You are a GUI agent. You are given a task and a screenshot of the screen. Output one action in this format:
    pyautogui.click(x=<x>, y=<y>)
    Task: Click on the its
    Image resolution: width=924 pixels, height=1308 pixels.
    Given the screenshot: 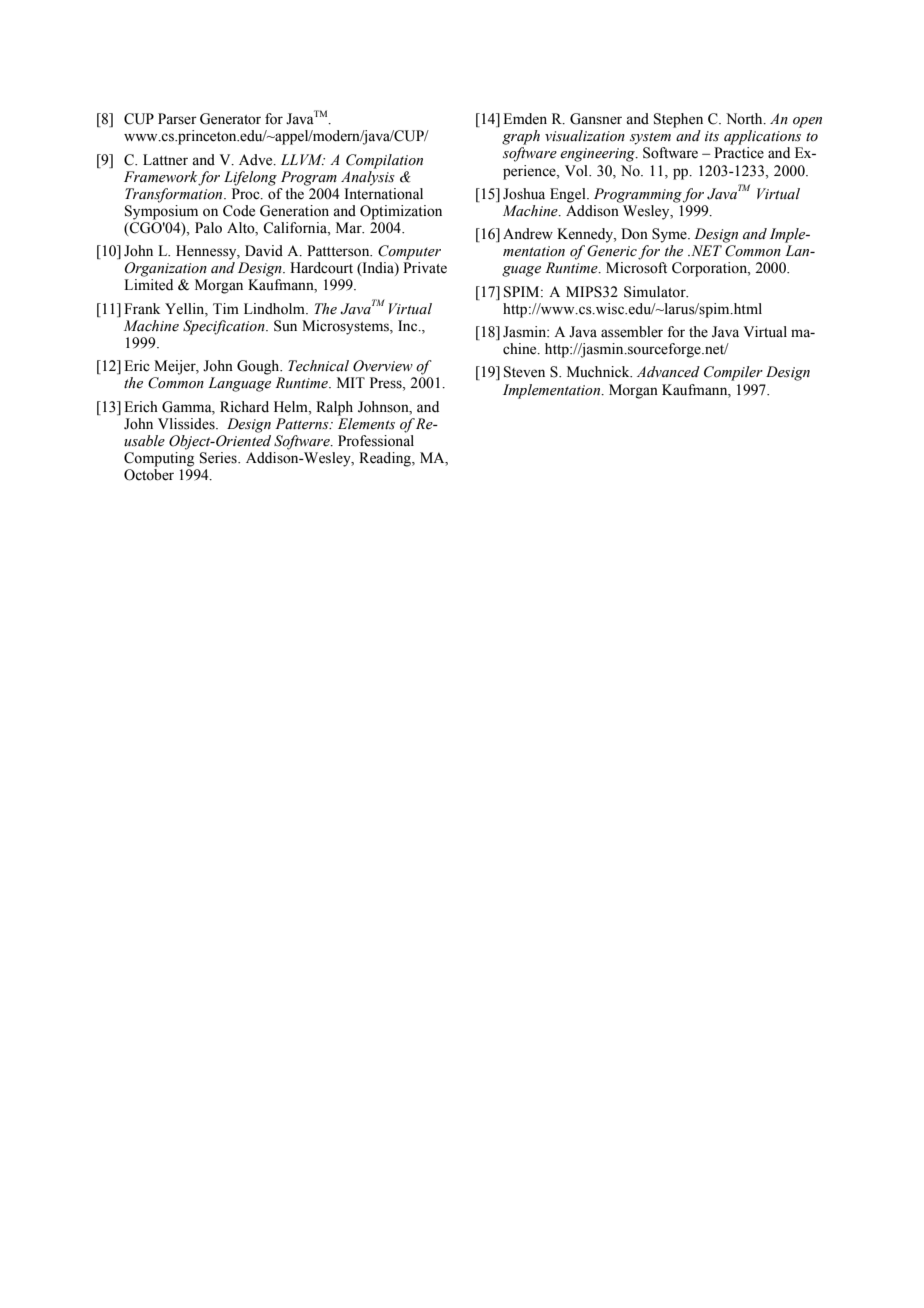 What is the action you would take?
    pyautogui.click(x=712, y=136)
